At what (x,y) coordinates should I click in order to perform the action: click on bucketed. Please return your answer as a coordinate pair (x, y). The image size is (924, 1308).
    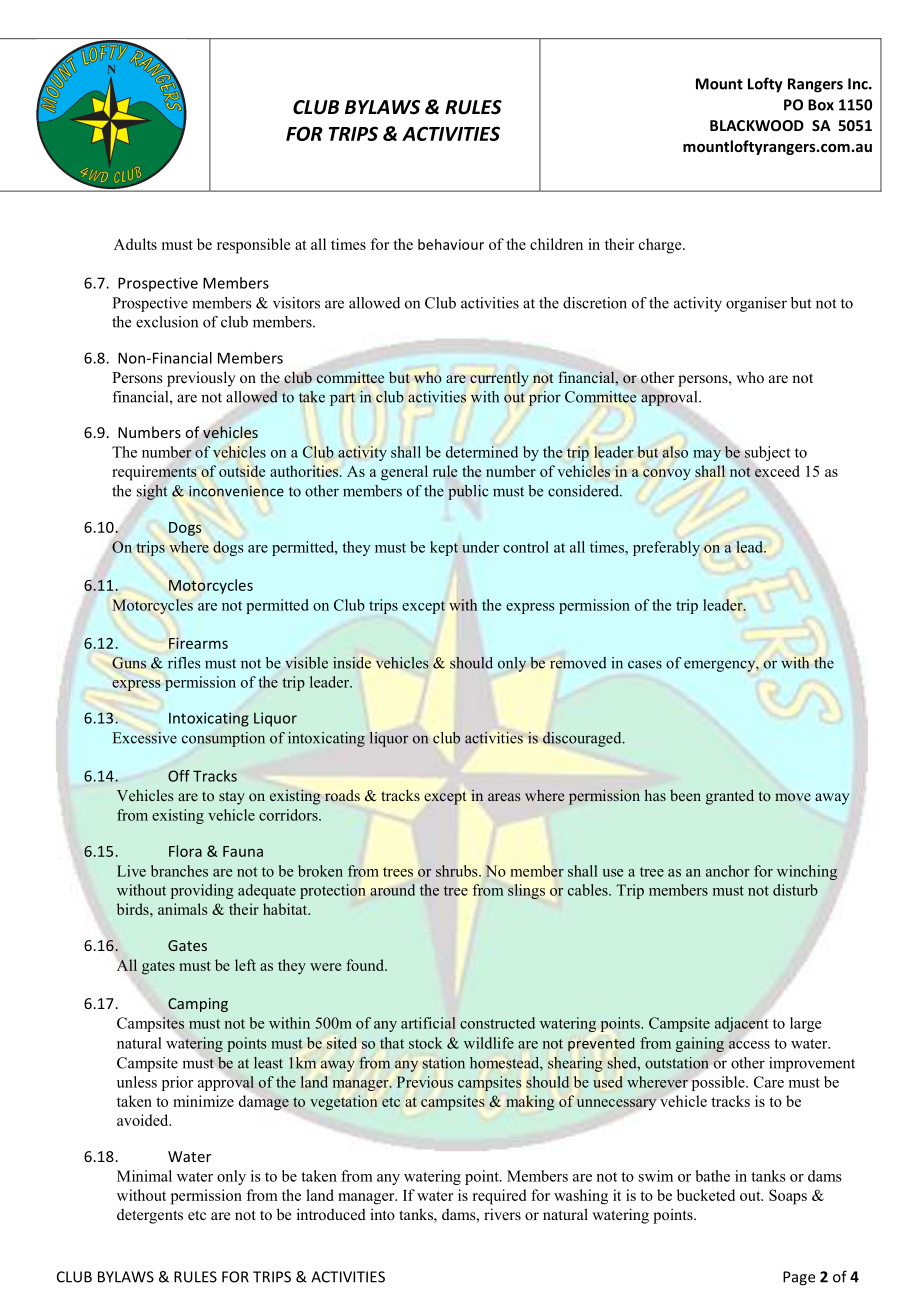
    Looking at the image, I should click on (706, 1195).
